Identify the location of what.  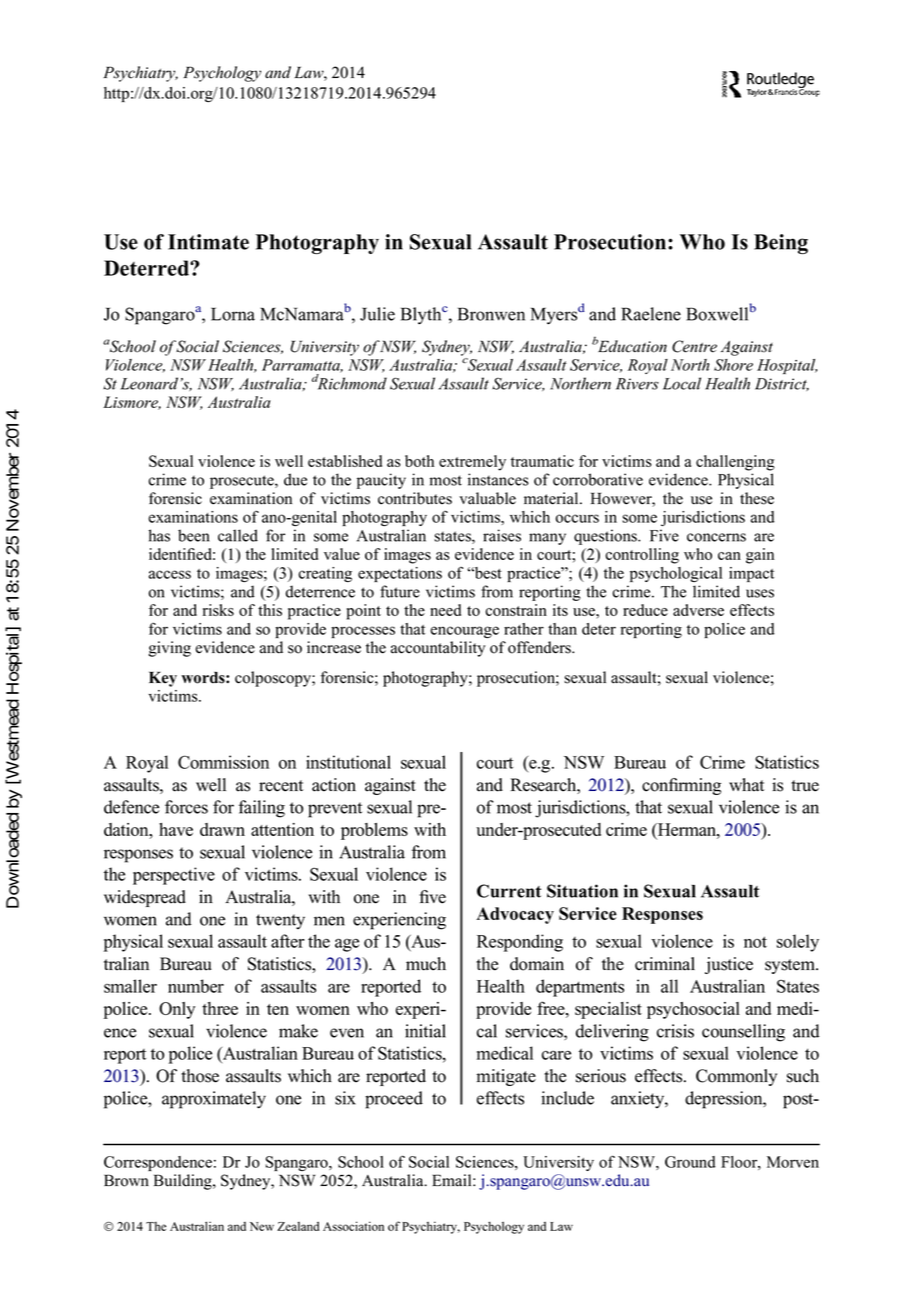
(746, 785).
